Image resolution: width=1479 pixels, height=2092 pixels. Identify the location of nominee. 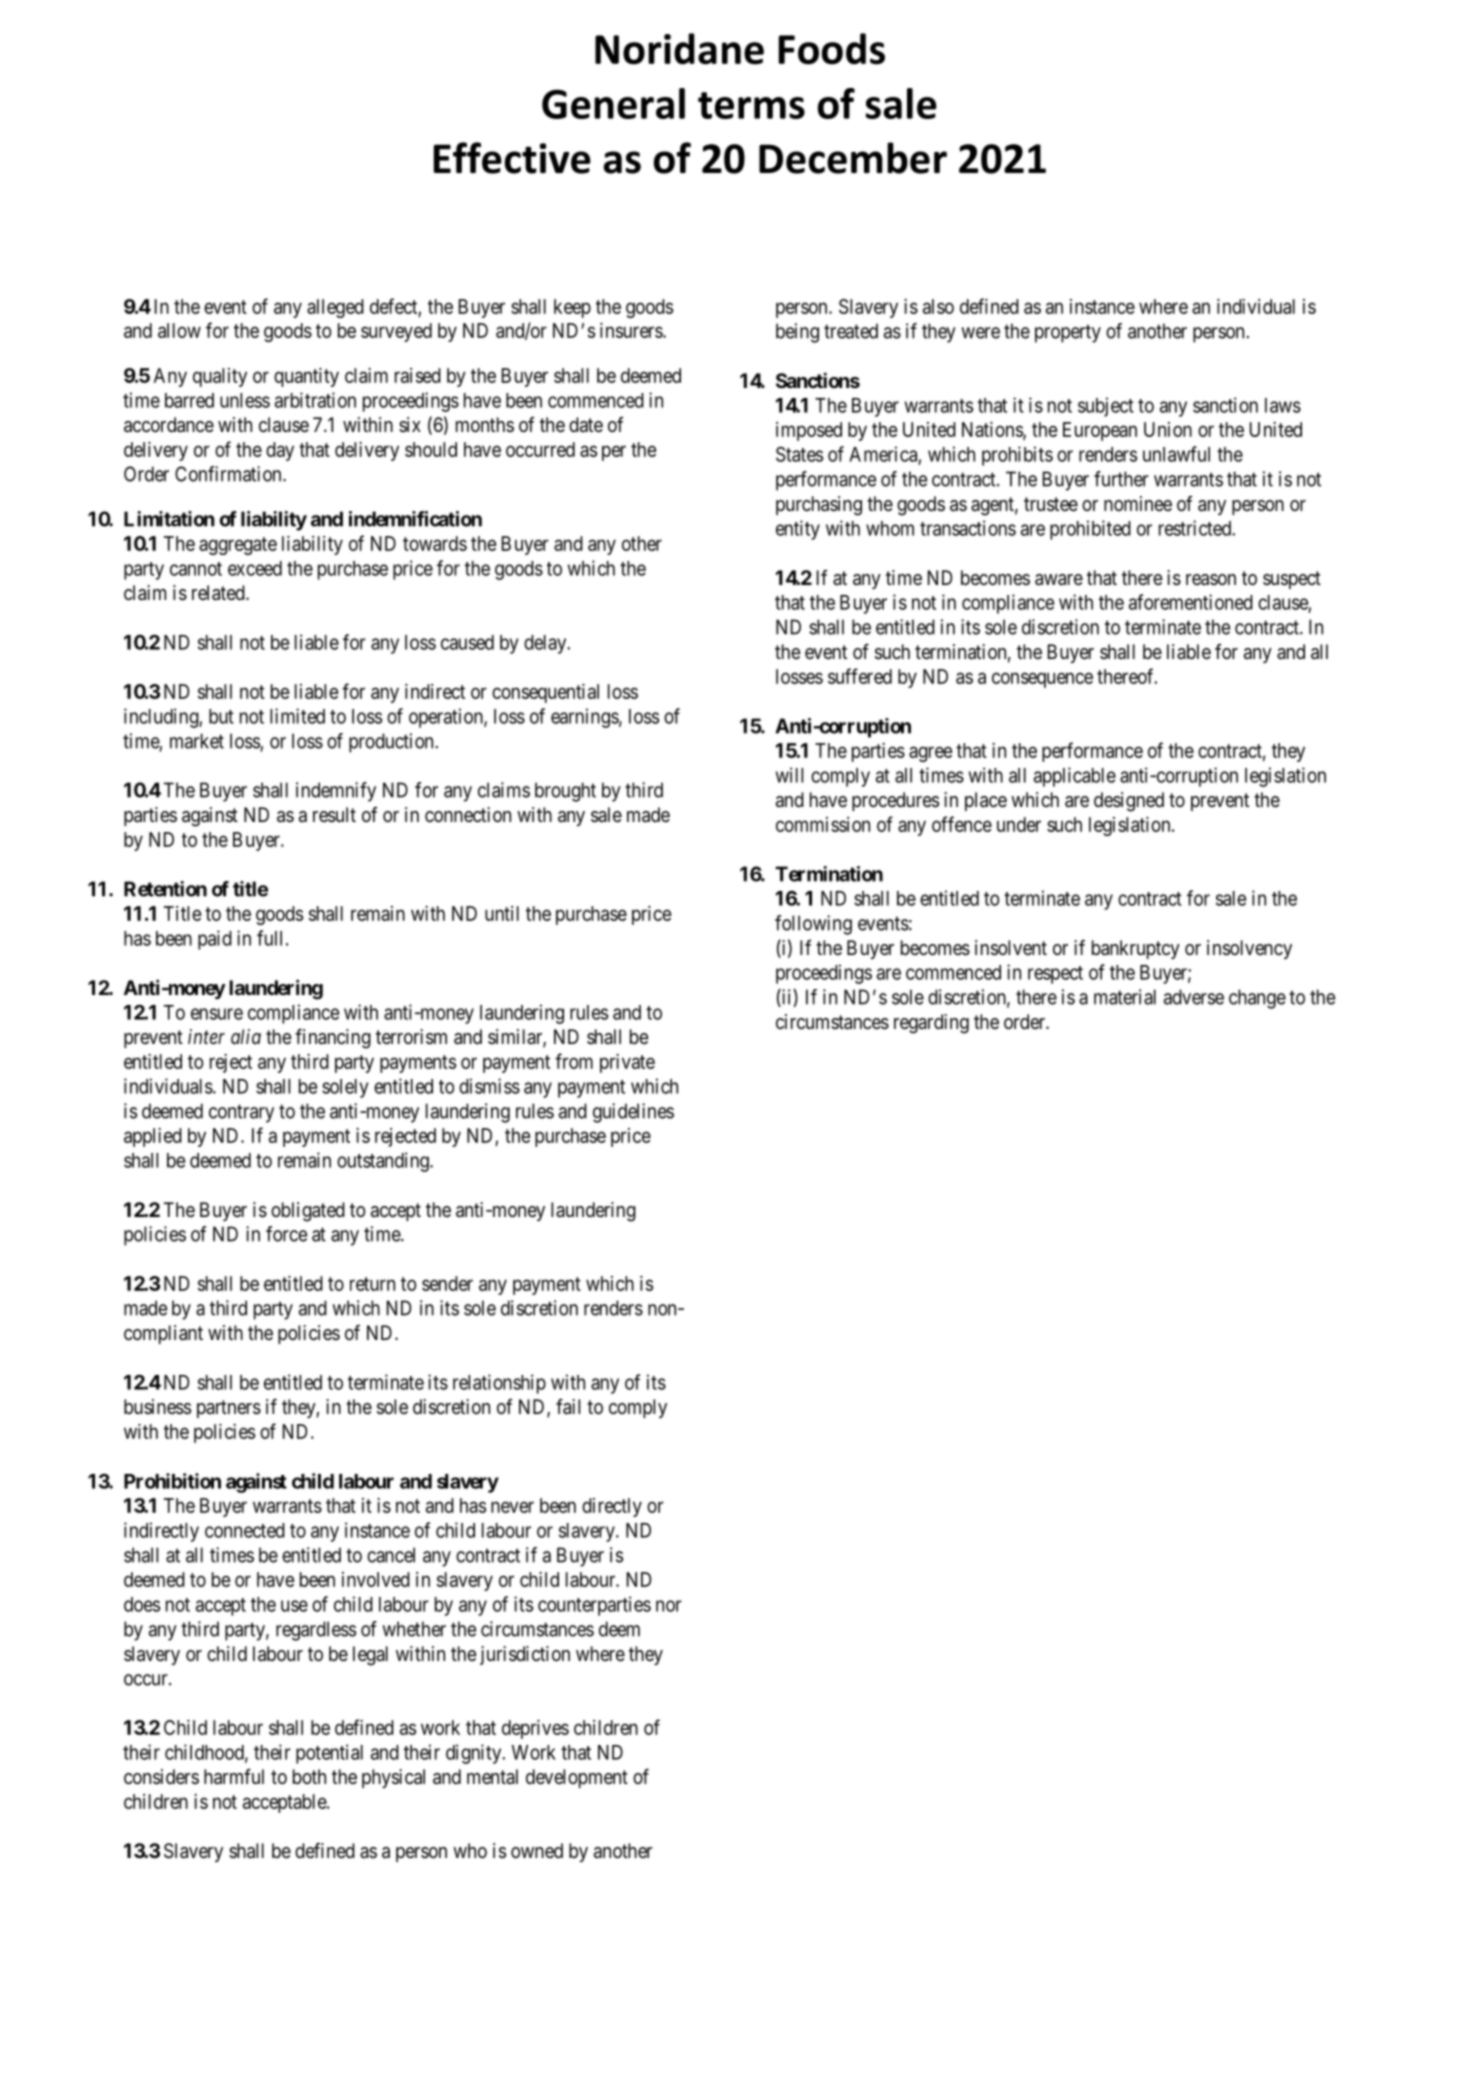
(1138, 503).
